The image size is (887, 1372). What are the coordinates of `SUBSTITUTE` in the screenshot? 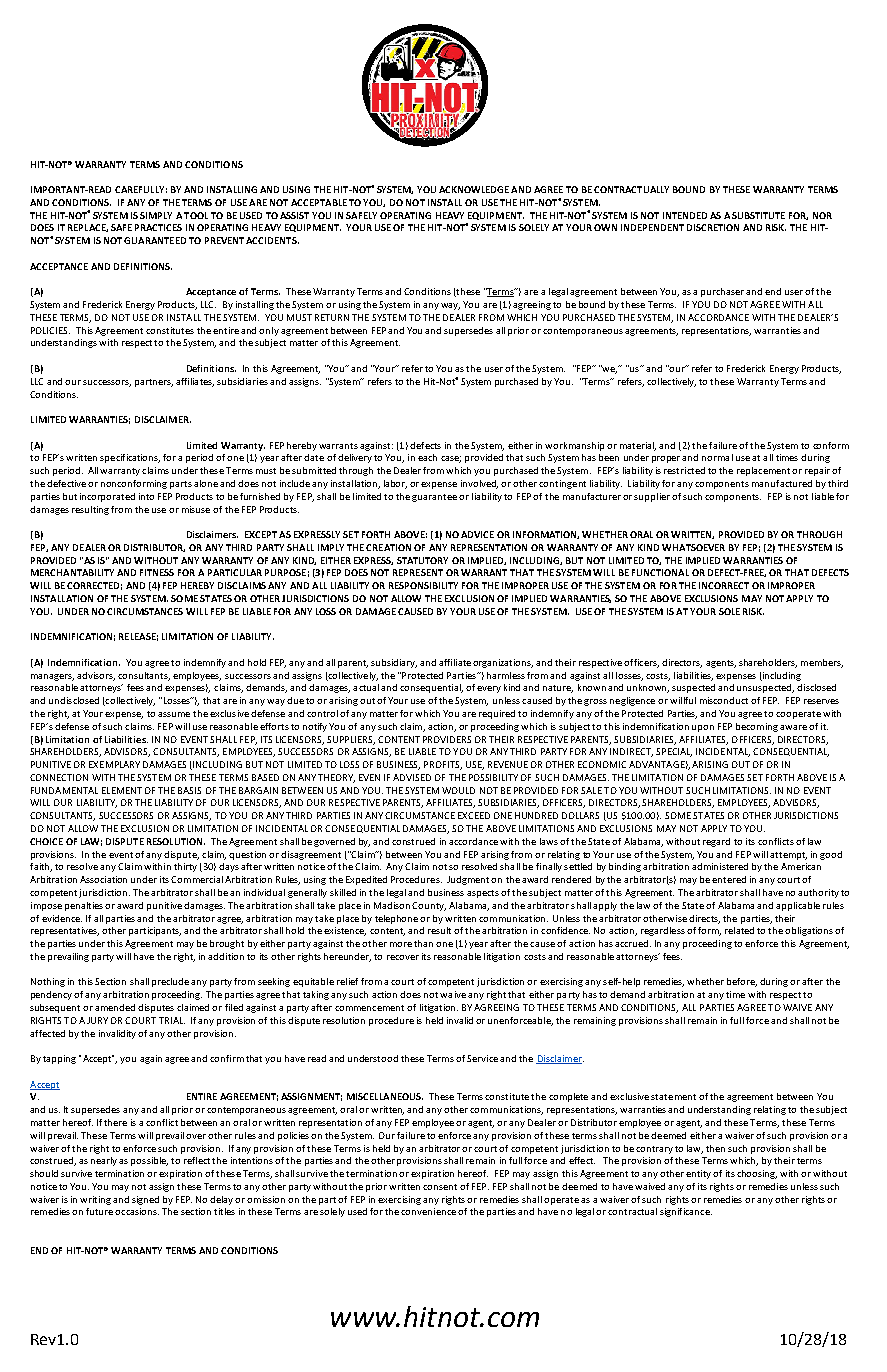 It's located at (758, 215).
